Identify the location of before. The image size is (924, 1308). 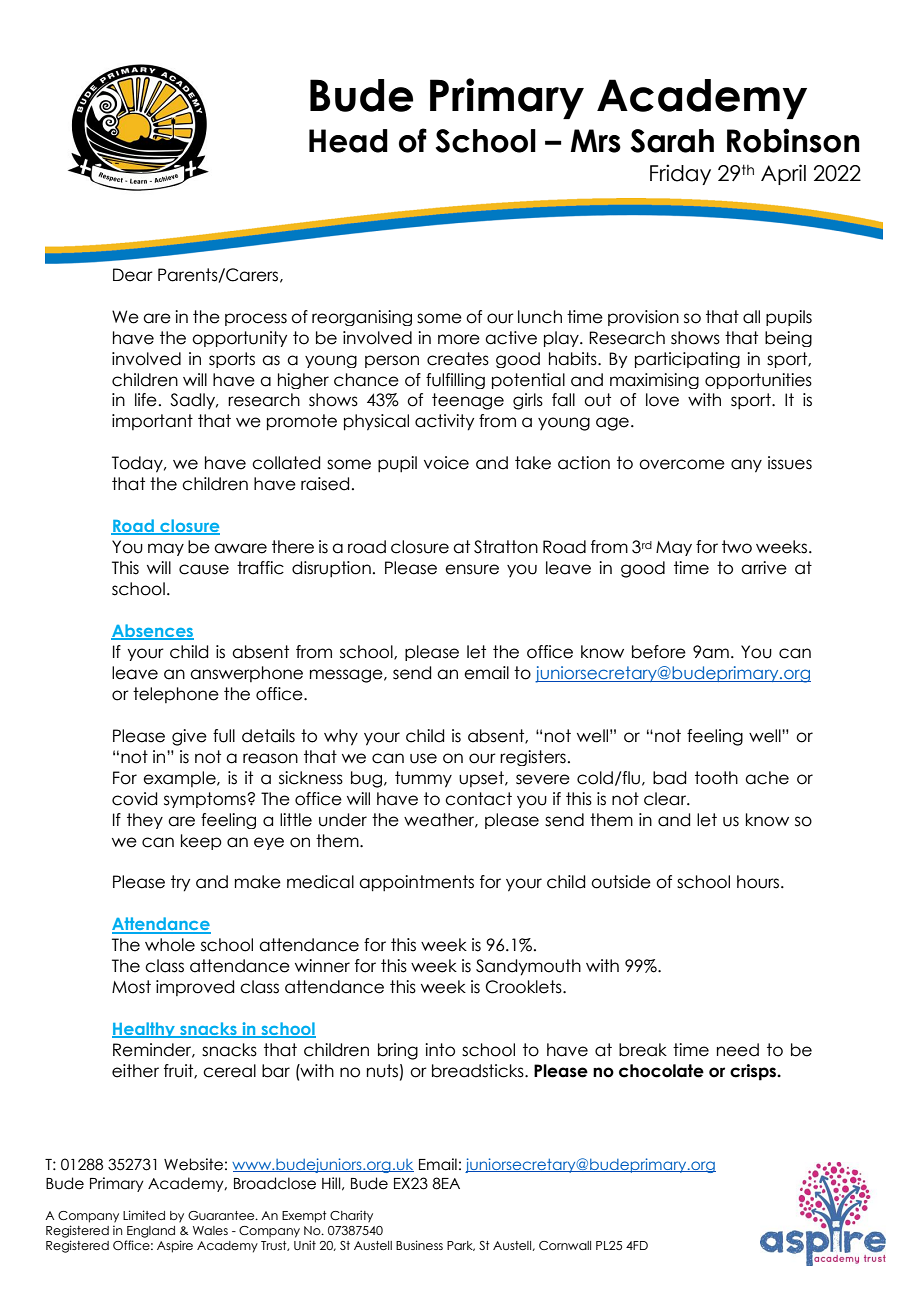
(659, 652).
